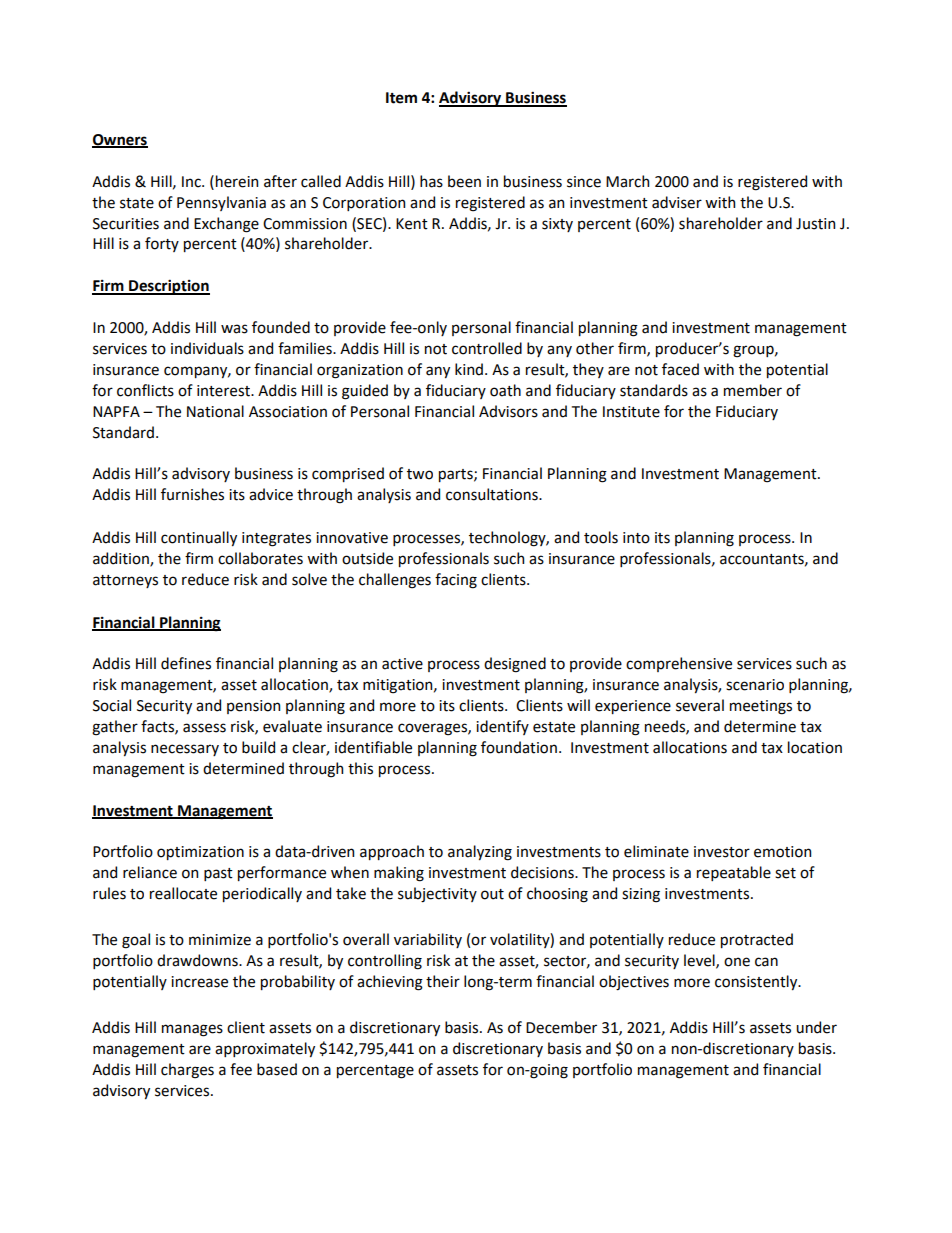 Image resolution: width=952 pixels, height=1233 pixels. I want to click on Advisors, so click(508, 411).
